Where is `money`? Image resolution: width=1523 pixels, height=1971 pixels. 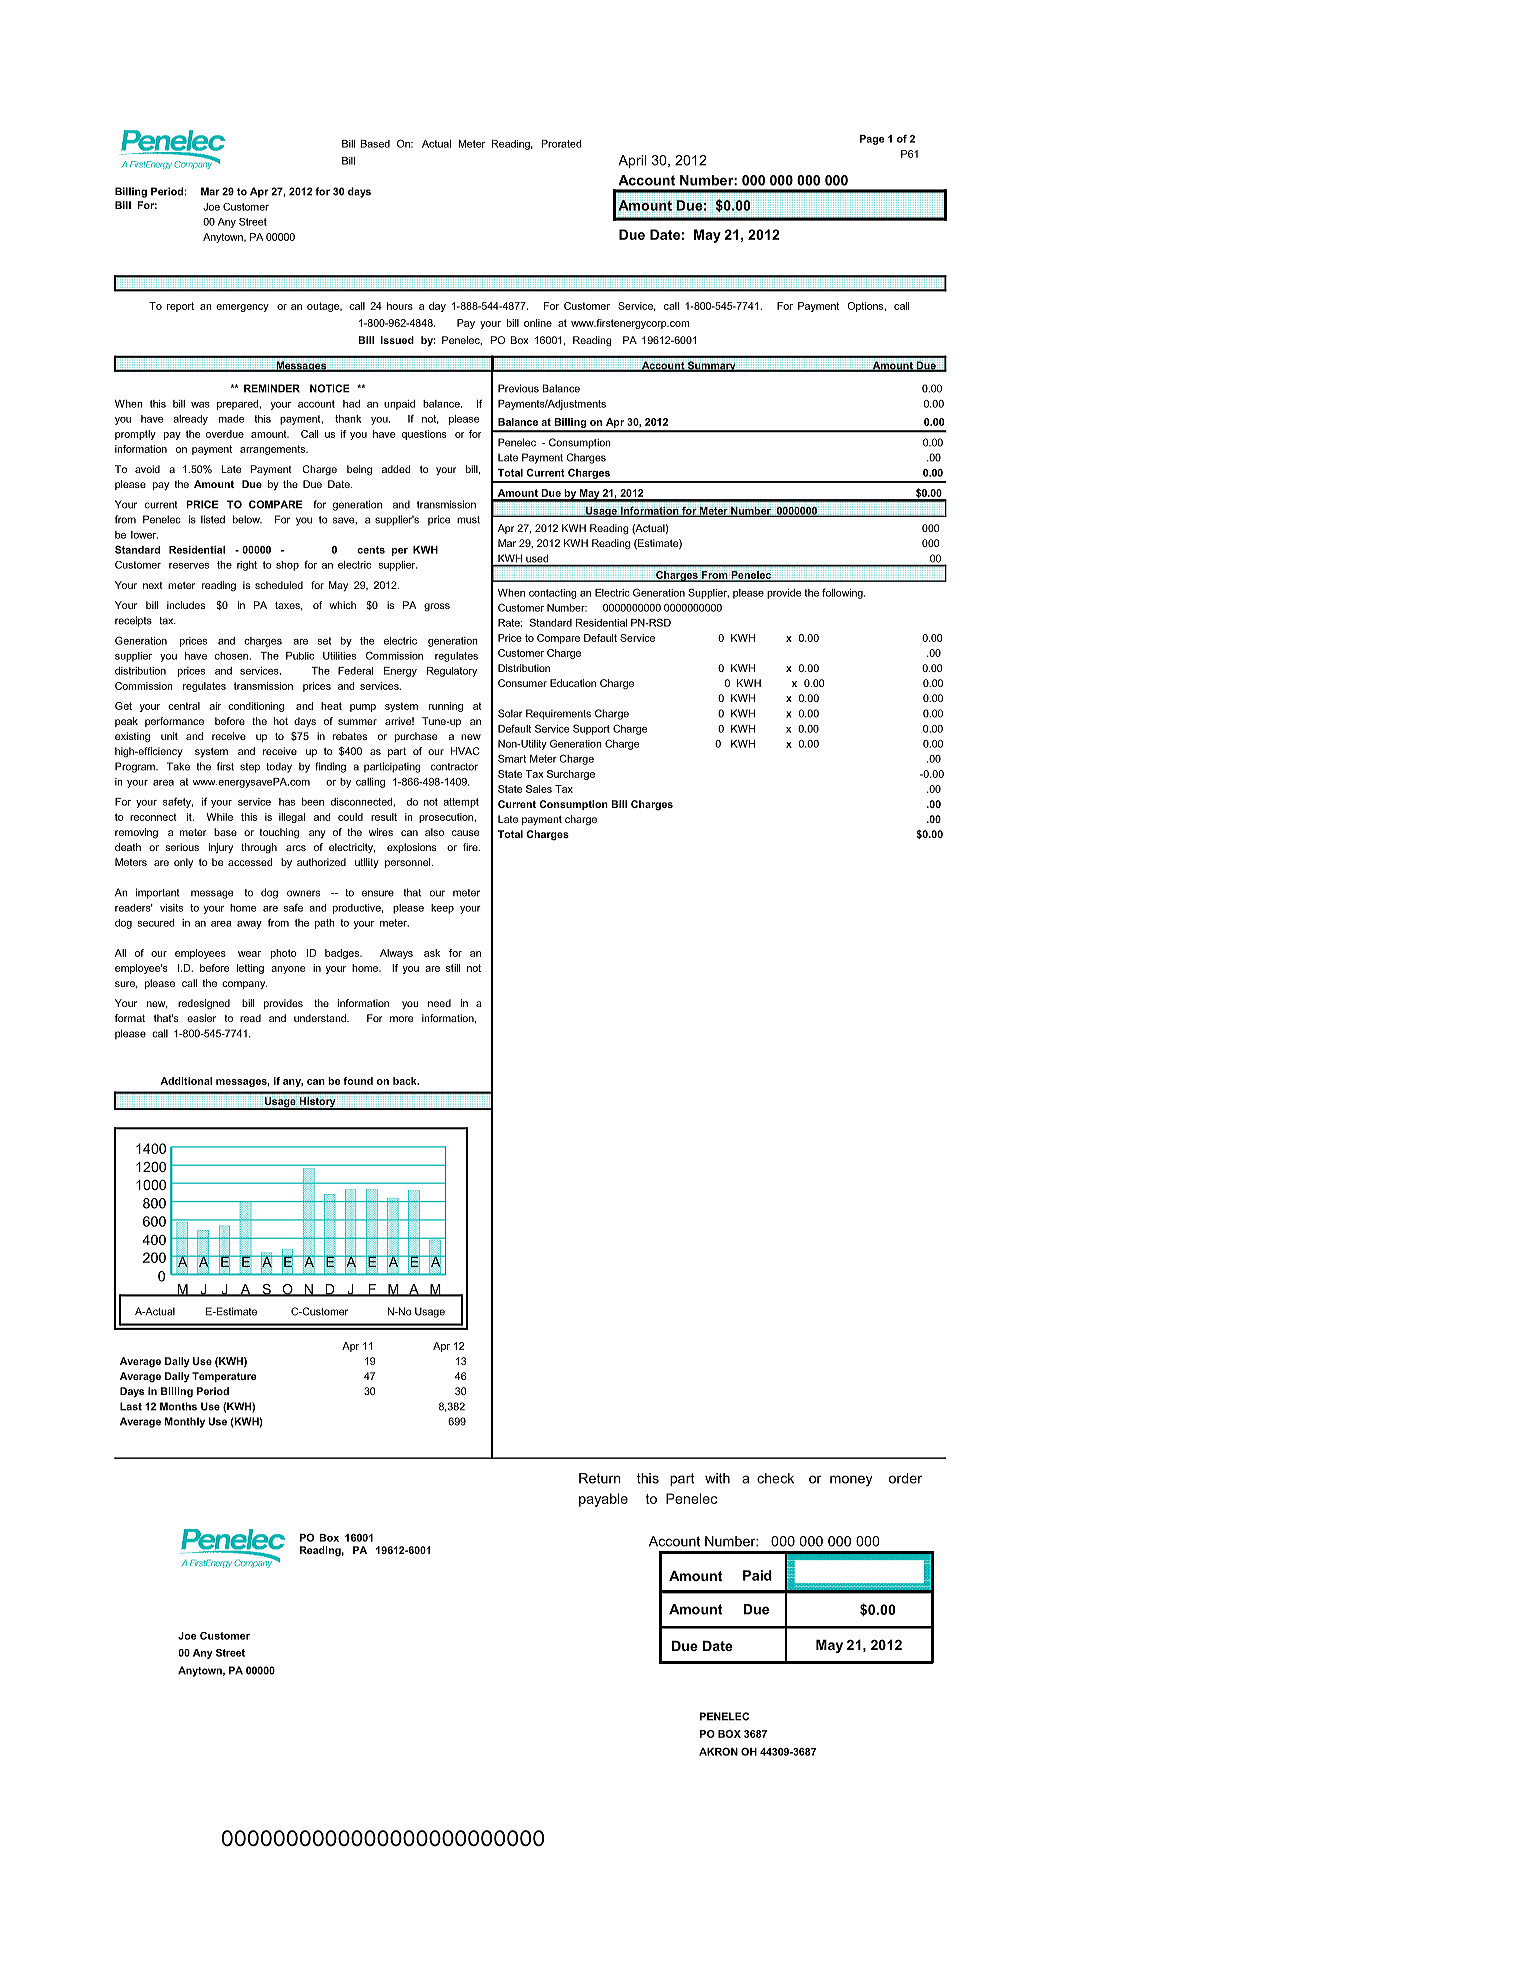
money is located at coordinates (851, 1481).
